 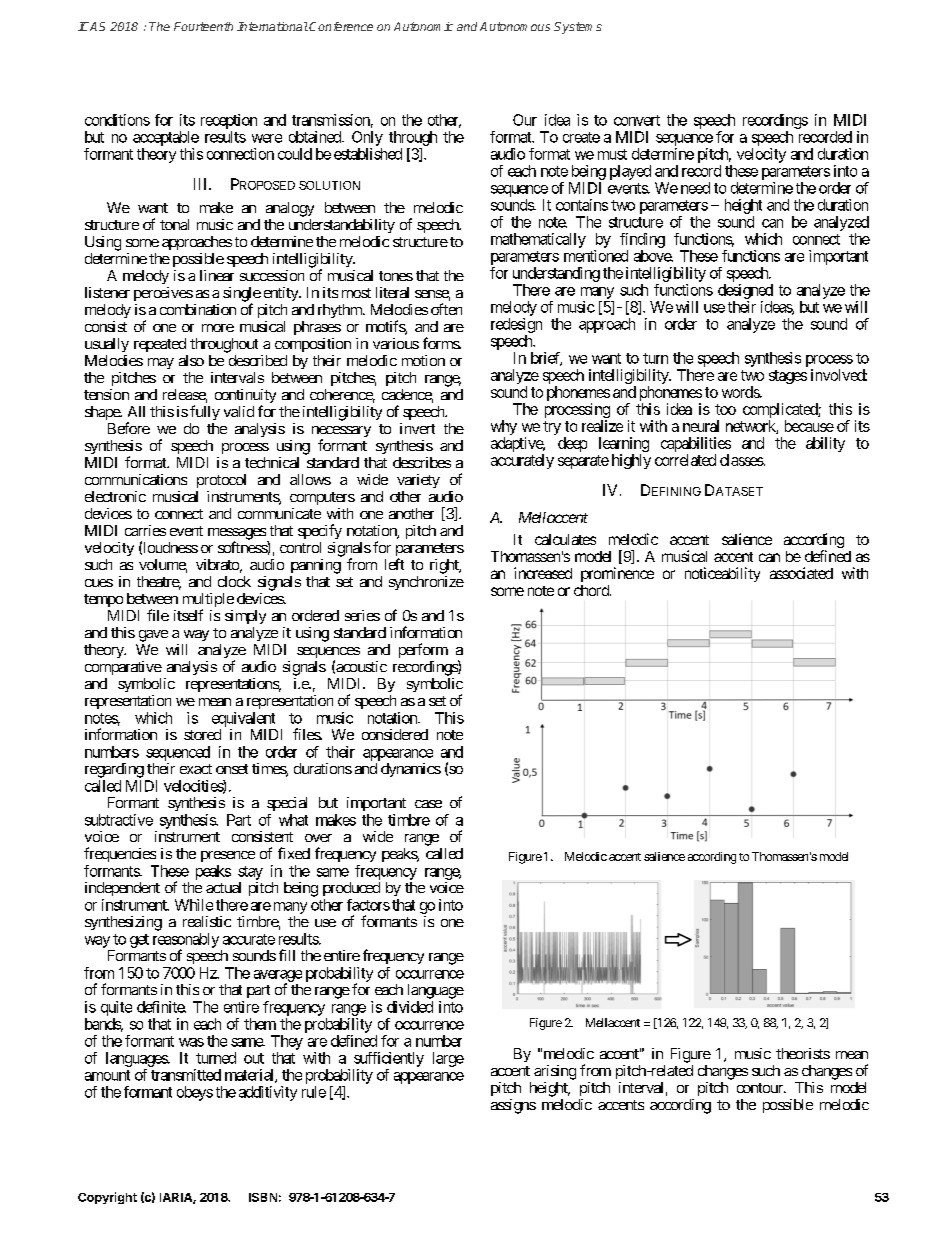 What do you see at coordinates (368, 905) in the document?
I see `factors` at bounding box center [368, 905].
